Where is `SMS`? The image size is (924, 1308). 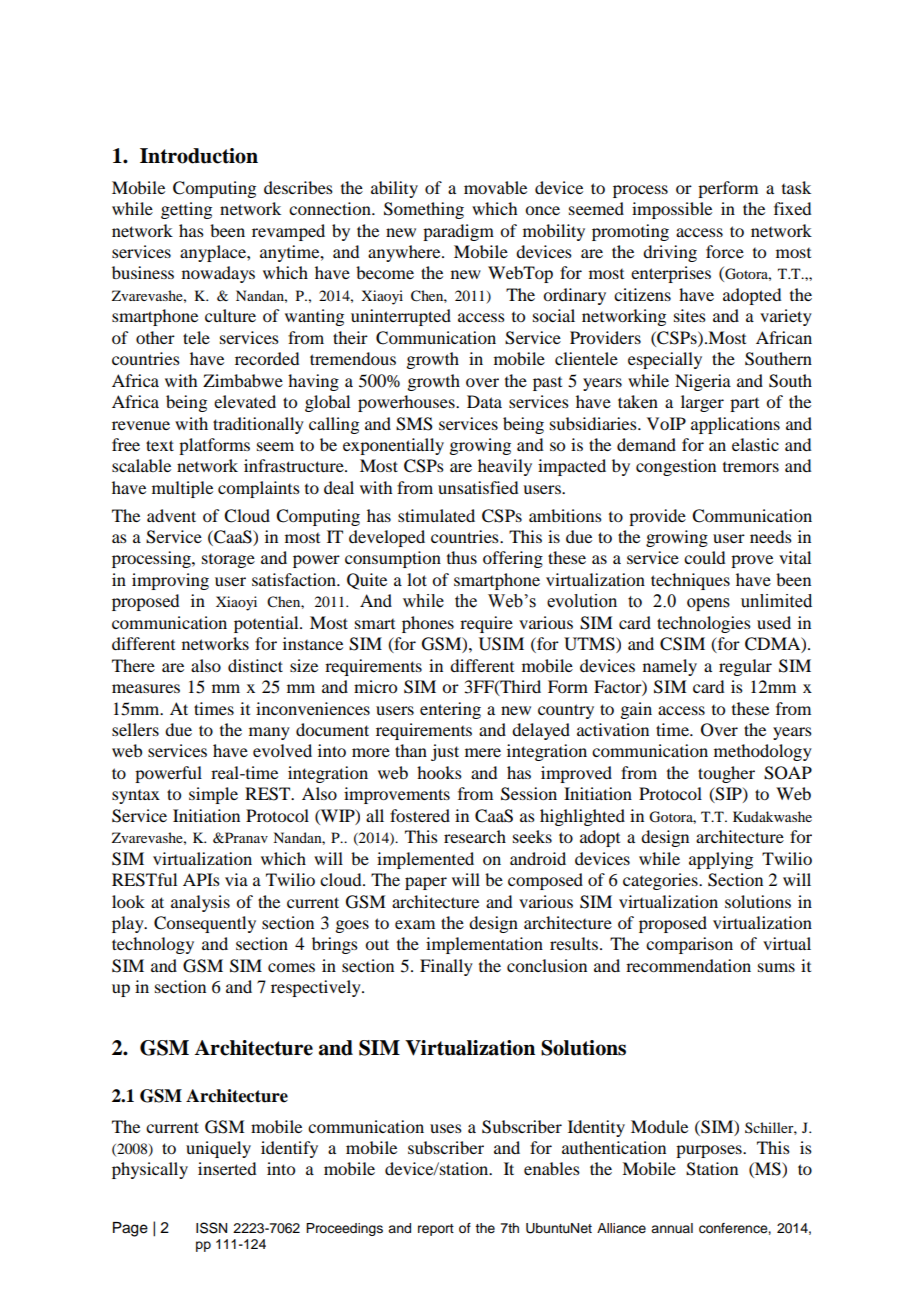
SMS is located at coordinates (414, 424).
